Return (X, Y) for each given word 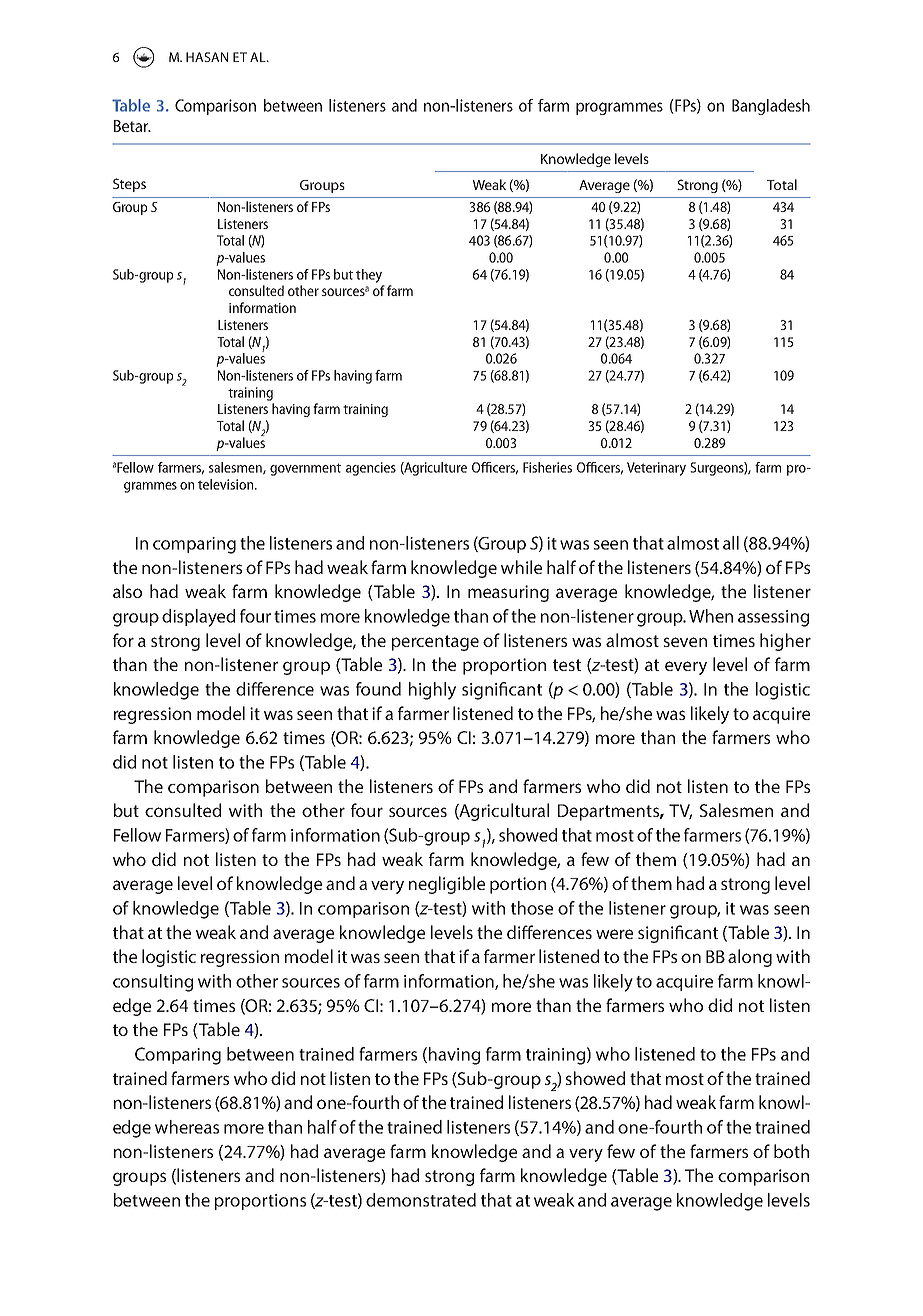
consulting (153, 983)
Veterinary (656, 469)
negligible (447, 885)
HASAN (207, 57)
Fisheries (547, 467)
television (225, 484)
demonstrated (421, 1200)
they (369, 276)
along (750, 958)
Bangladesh (771, 107)
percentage (435, 643)
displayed (198, 618)
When (711, 616)
